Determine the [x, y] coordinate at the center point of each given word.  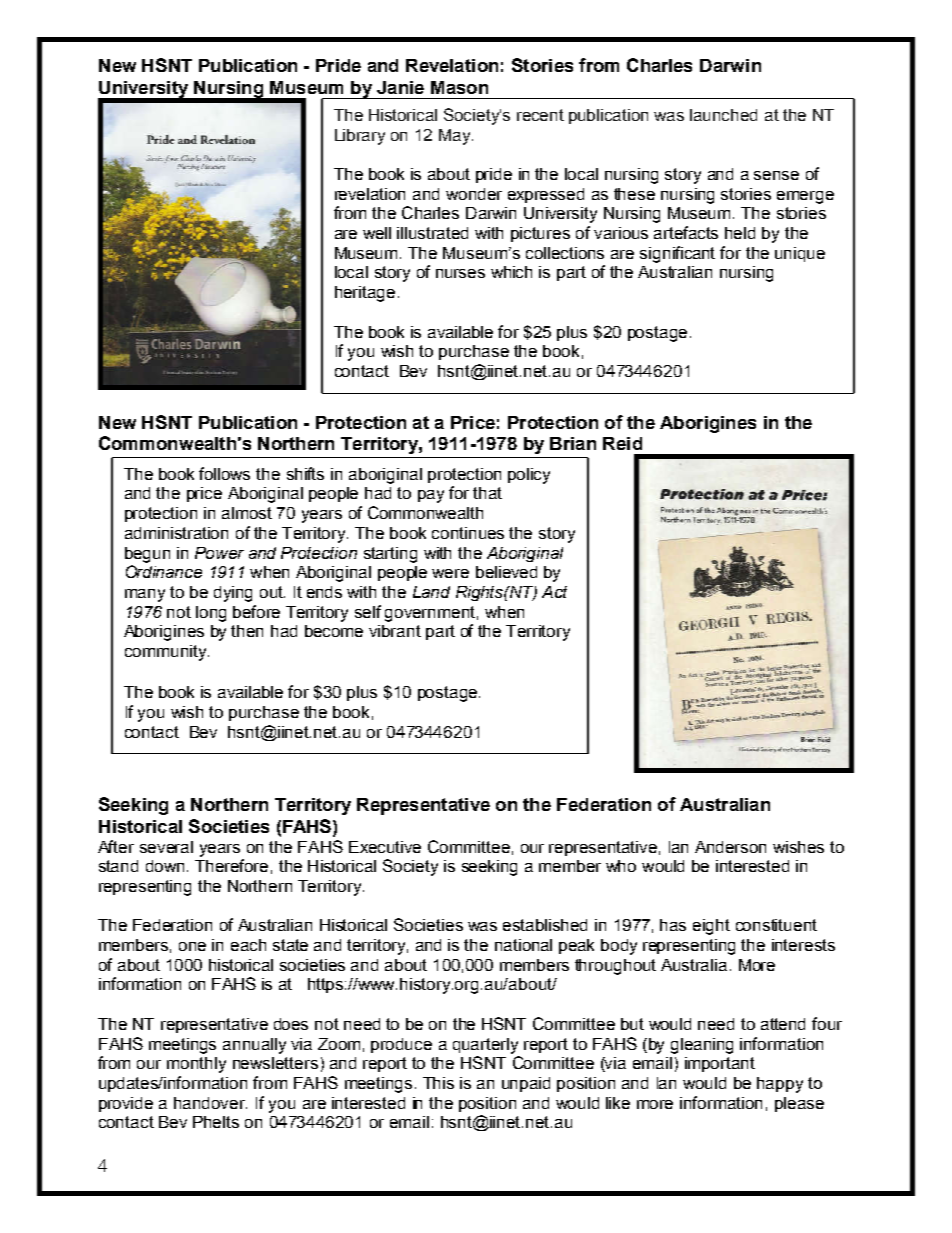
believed [506, 572]
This [438, 1083]
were [450, 573]
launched [723, 115]
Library [360, 137]
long [211, 614]
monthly [196, 1065]
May [456, 137]
